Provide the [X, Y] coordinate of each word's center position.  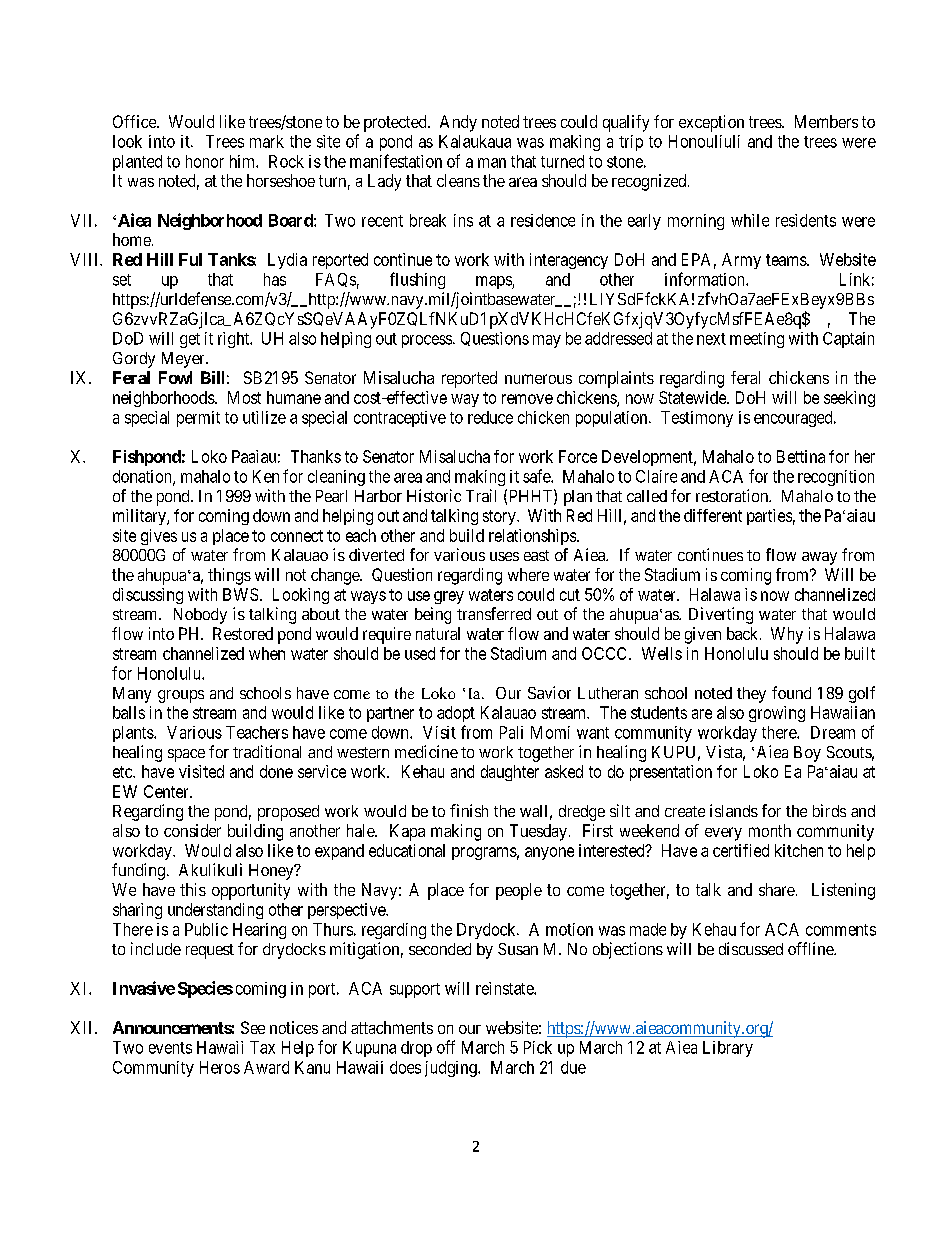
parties [769, 517]
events [170, 1048]
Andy [458, 123]
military [140, 517]
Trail [481, 495]
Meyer [184, 360]
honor [205, 161]
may [547, 341]
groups [181, 696]
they [751, 695]
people [519, 891]
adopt [456, 714]
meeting [757, 340]
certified [741, 850]
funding [138, 871]
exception [711, 123]
